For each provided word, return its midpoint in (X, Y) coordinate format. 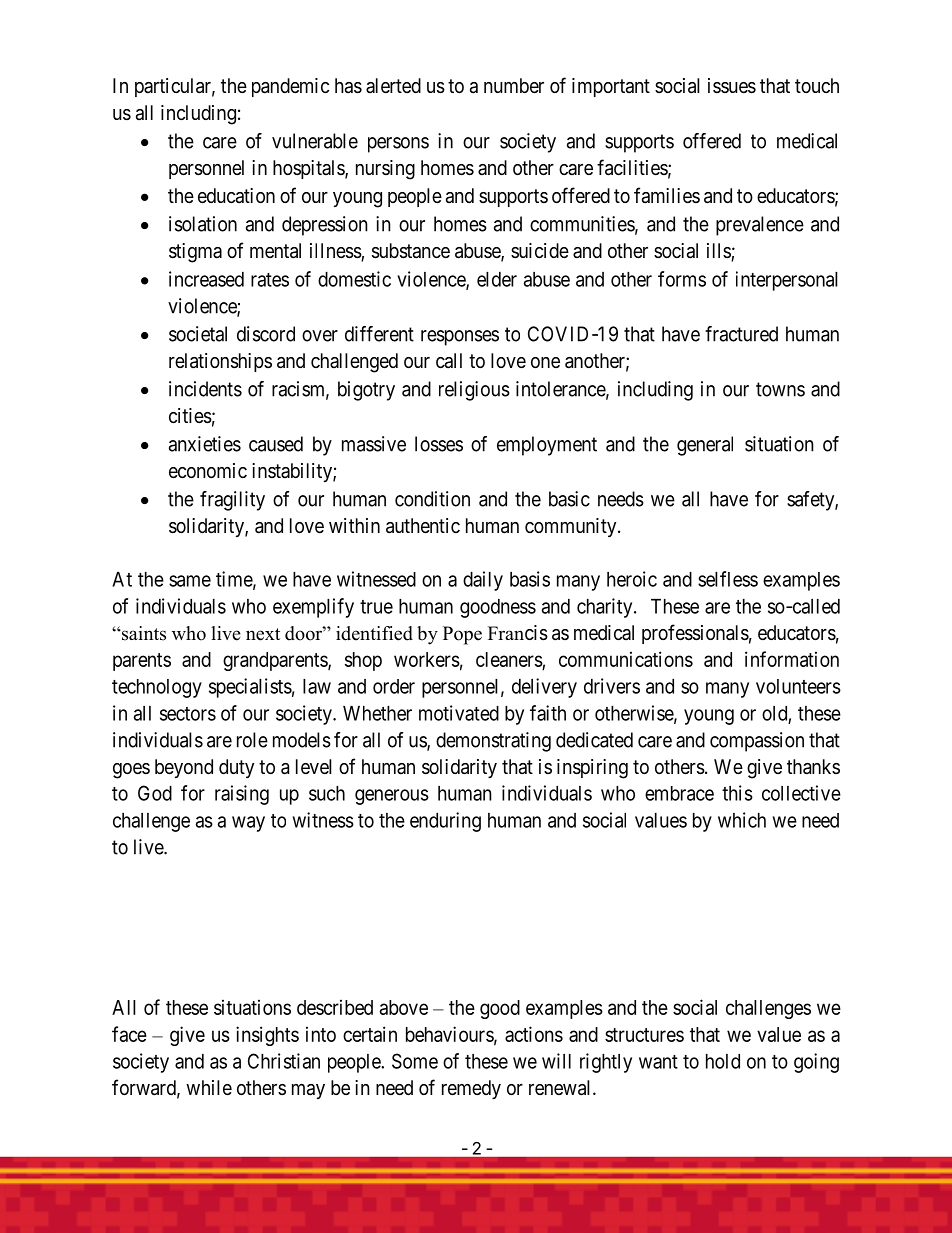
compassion (757, 742)
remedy (471, 1089)
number (514, 86)
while (209, 1088)
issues (732, 86)
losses (439, 444)
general (705, 446)
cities (190, 416)
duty (236, 768)
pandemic (290, 87)
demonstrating (493, 742)
